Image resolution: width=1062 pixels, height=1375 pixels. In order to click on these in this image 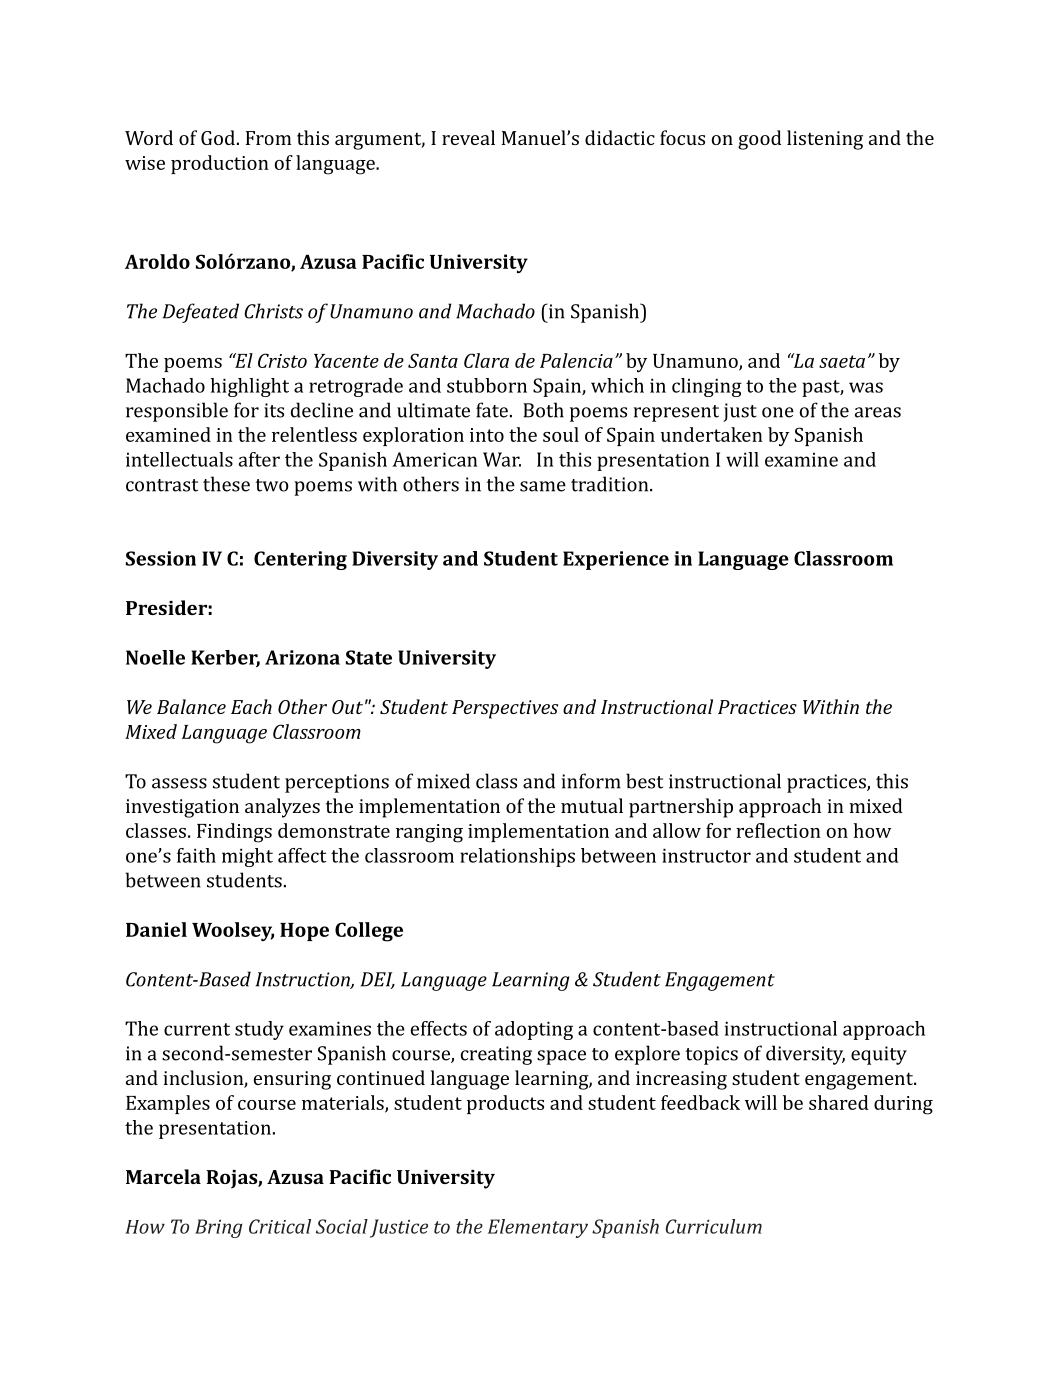, I will do `click(226, 484)`.
